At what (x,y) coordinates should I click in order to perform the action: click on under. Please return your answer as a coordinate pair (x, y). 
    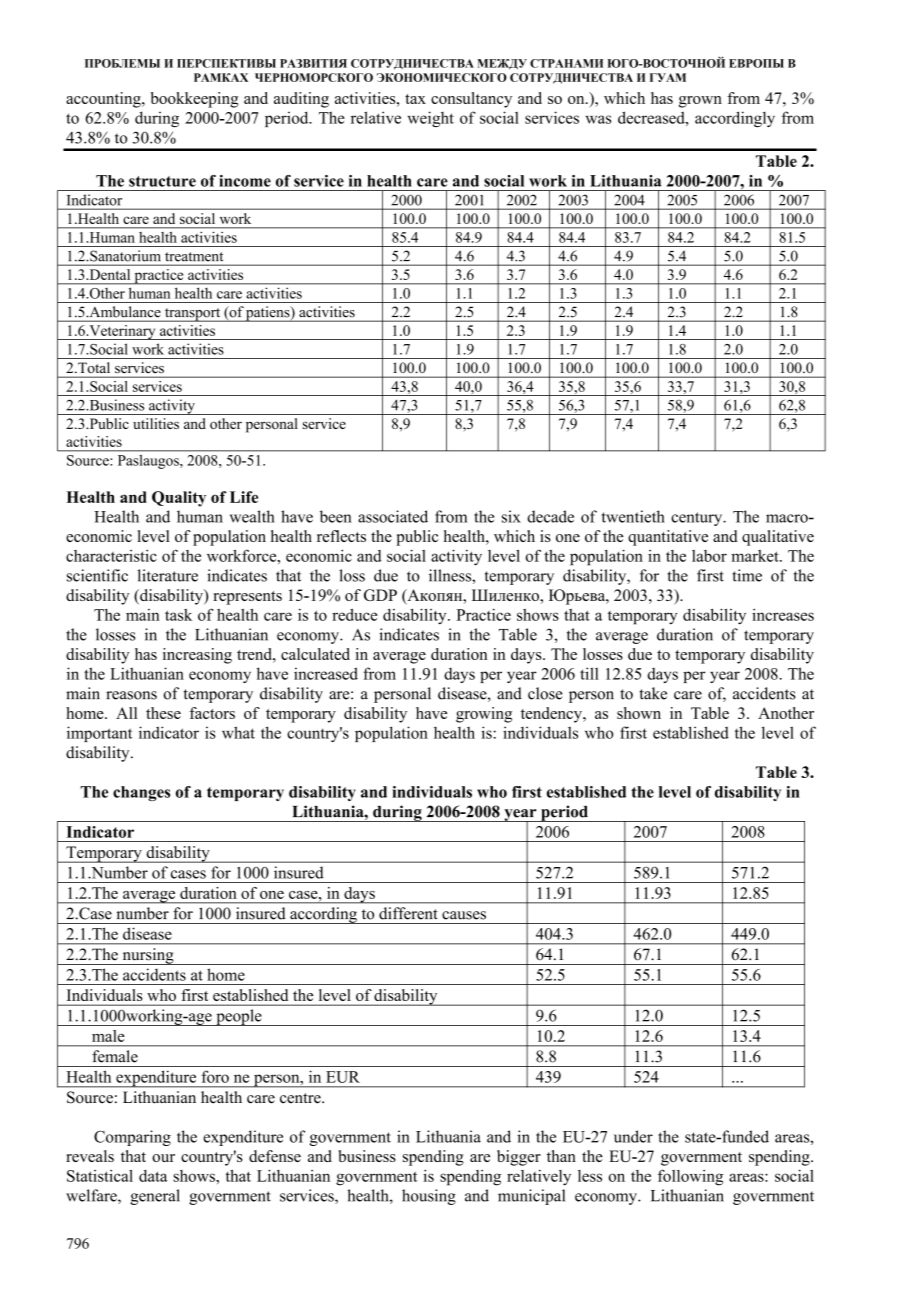
    Looking at the image, I should click on (633, 1136).
